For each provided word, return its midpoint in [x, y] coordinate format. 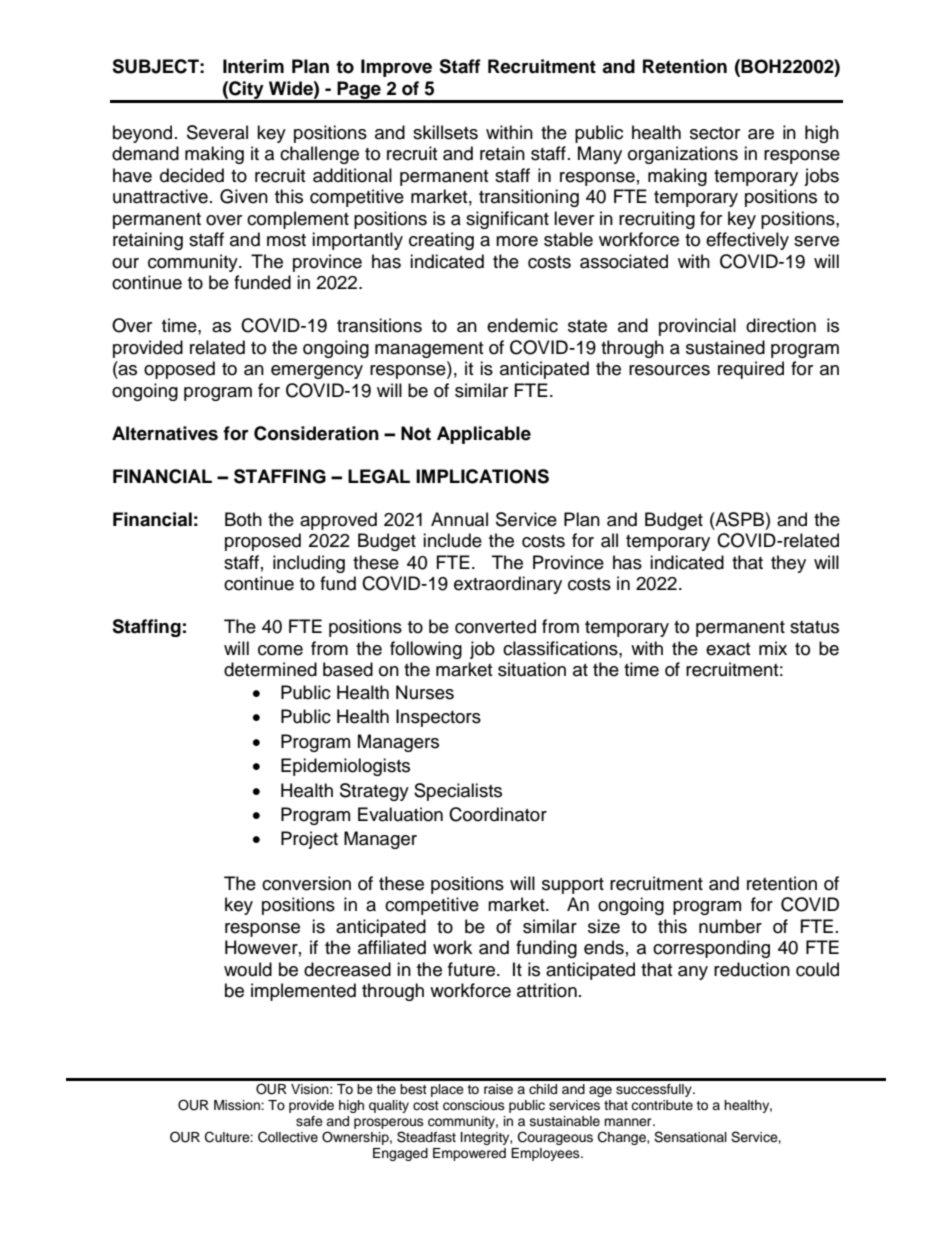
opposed [179, 370]
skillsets [445, 132]
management [429, 350]
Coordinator [498, 814]
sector [715, 133]
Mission [238, 1105]
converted [495, 626]
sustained [725, 347]
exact [728, 649]
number [730, 926]
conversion [306, 883]
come [280, 650]
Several [217, 132]
